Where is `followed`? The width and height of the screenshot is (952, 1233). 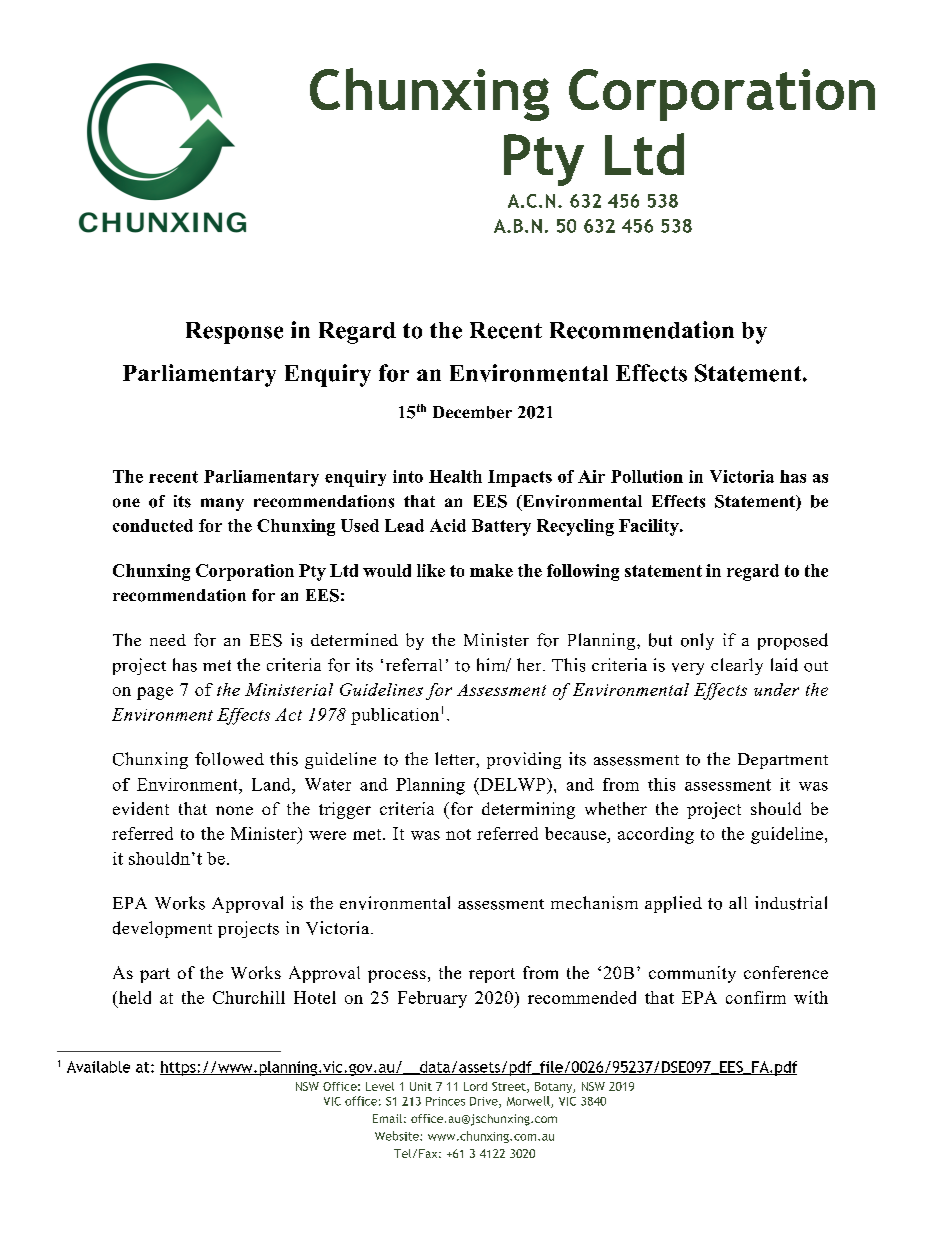
followed is located at coordinates (229, 759).
